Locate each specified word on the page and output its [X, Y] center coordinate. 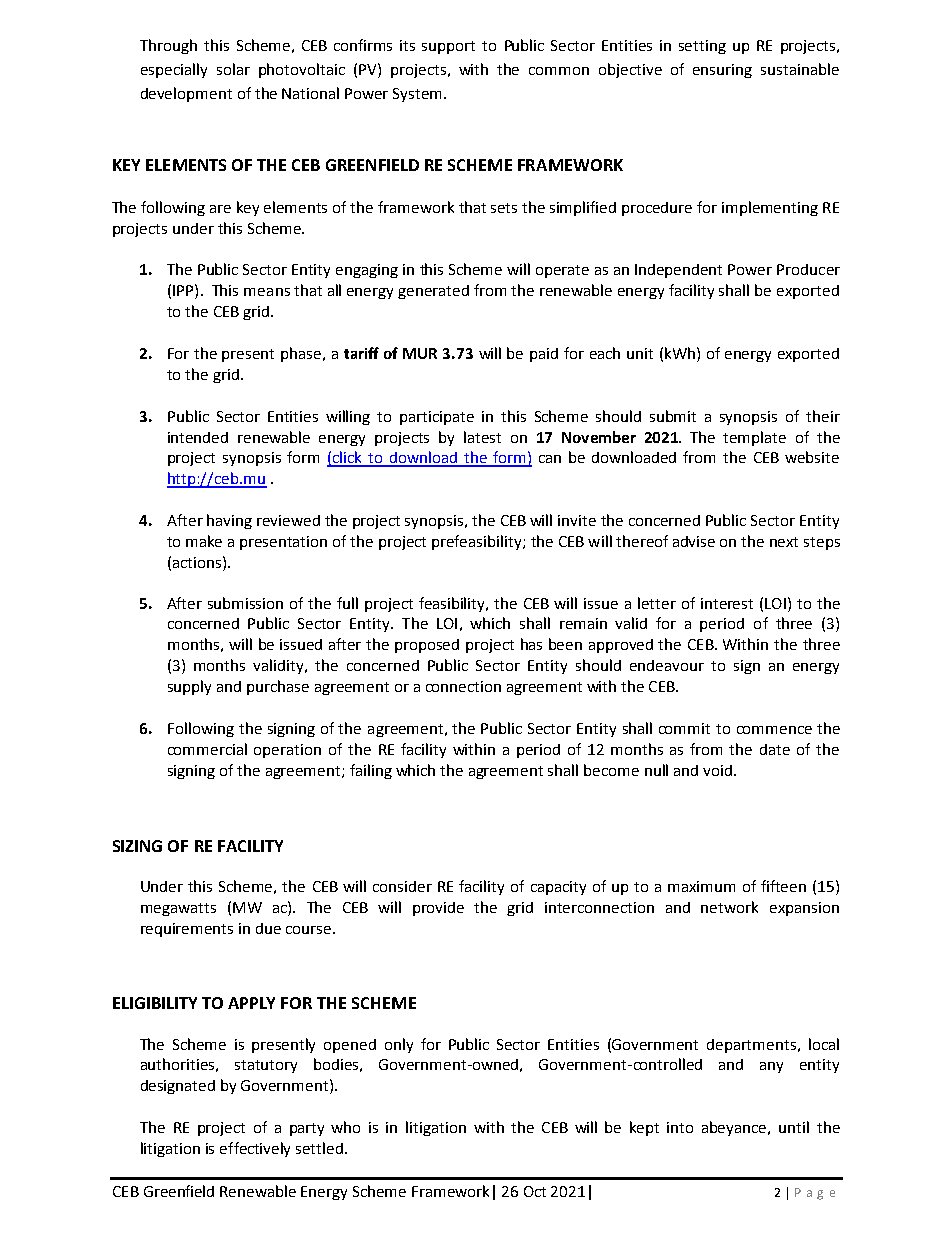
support [448, 47]
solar [233, 69]
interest [727, 603]
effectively [255, 1149]
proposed [427, 646]
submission [245, 603]
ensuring [722, 71]
